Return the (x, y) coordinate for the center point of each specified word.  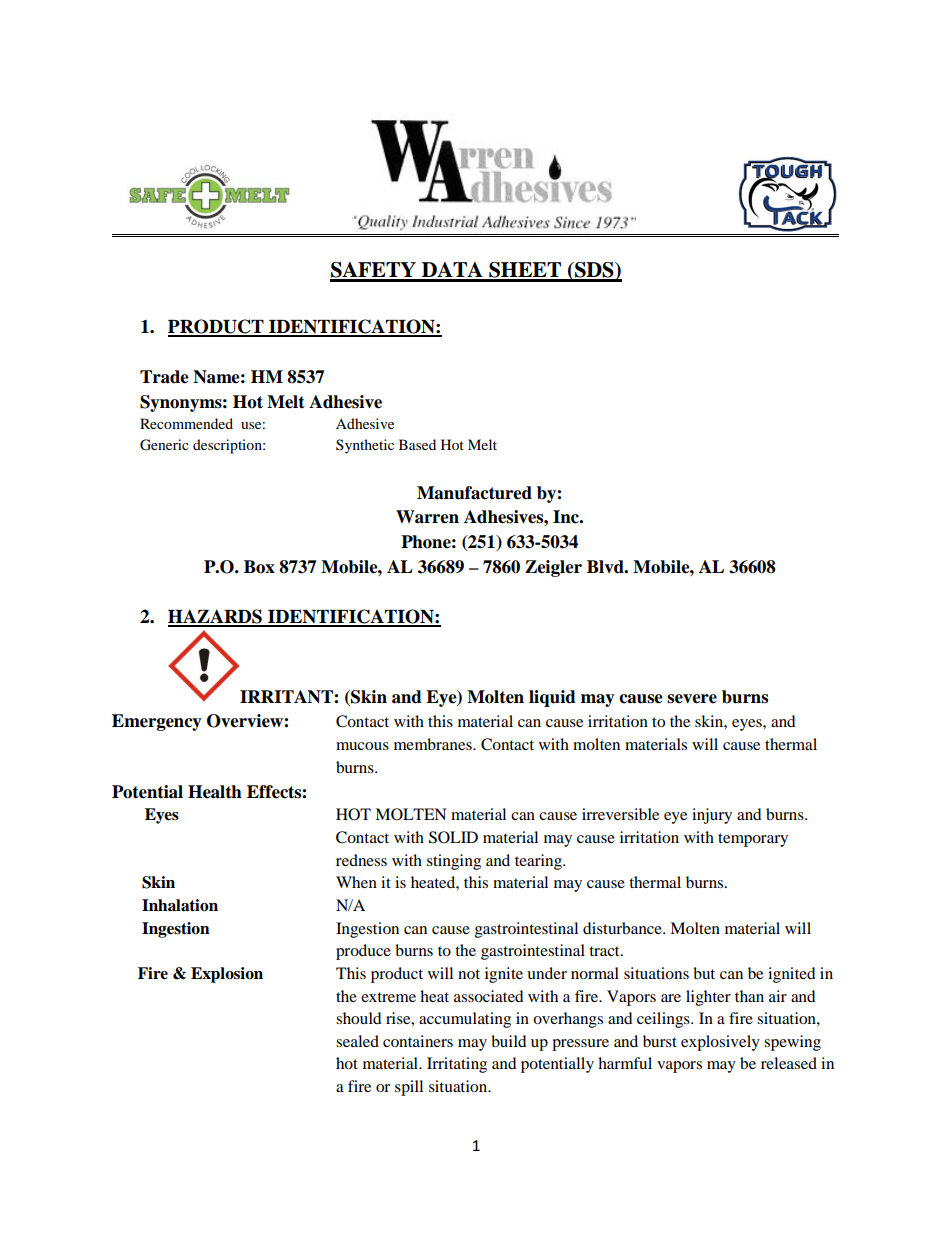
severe (692, 699)
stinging (454, 862)
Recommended (186, 423)
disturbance (623, 928)
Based (417, 444)
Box (259, 567)
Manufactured (474, 493)
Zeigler (553, 568)
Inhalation (180, 905)
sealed (357, 1041)
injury (712, 816)
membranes (434, 744)
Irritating (457, 1065)
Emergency (157, 722)
